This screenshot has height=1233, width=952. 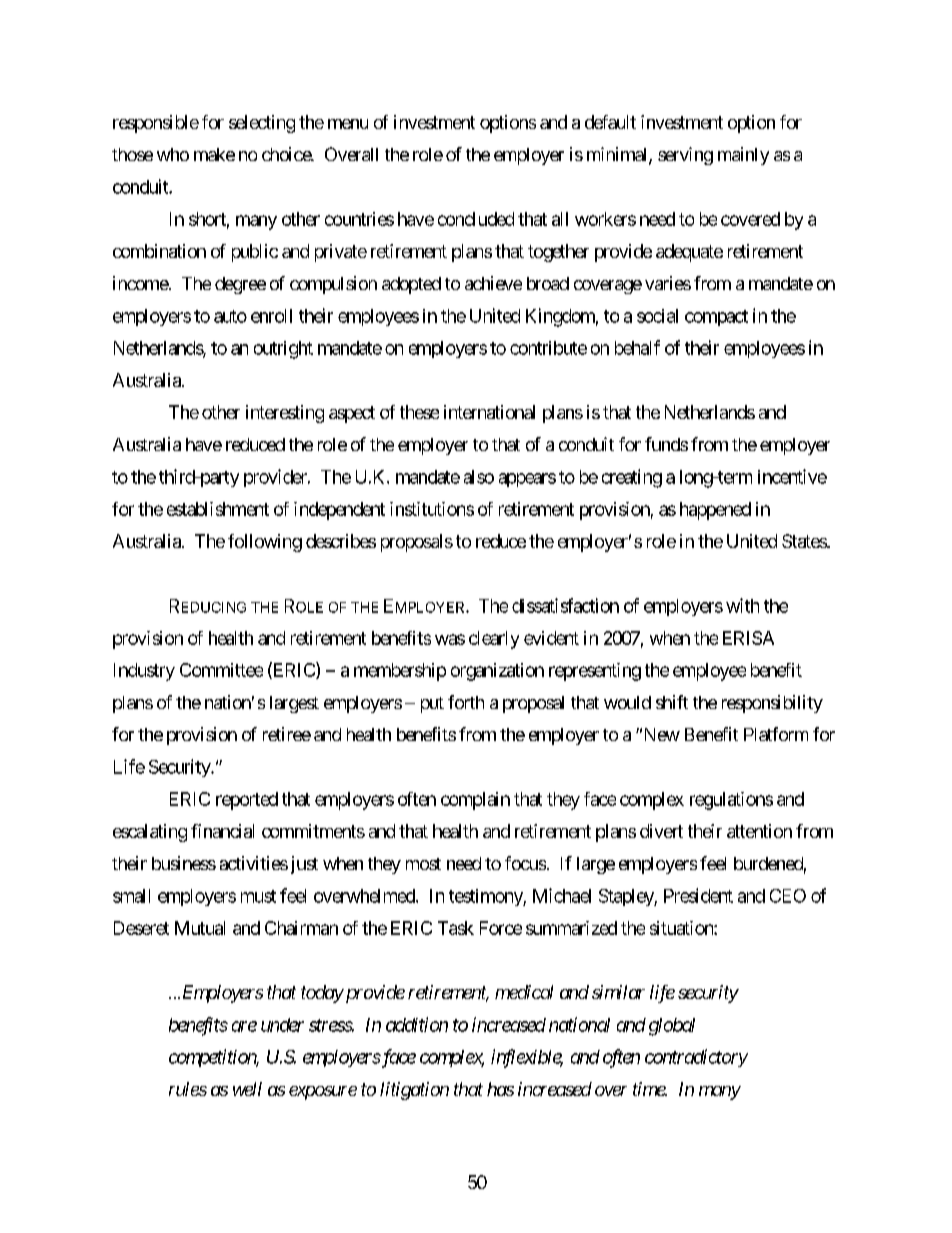 What do you see at coordinates (283, 350) in the screenshot?
I see `outright` at bounding box center [283, 350].
